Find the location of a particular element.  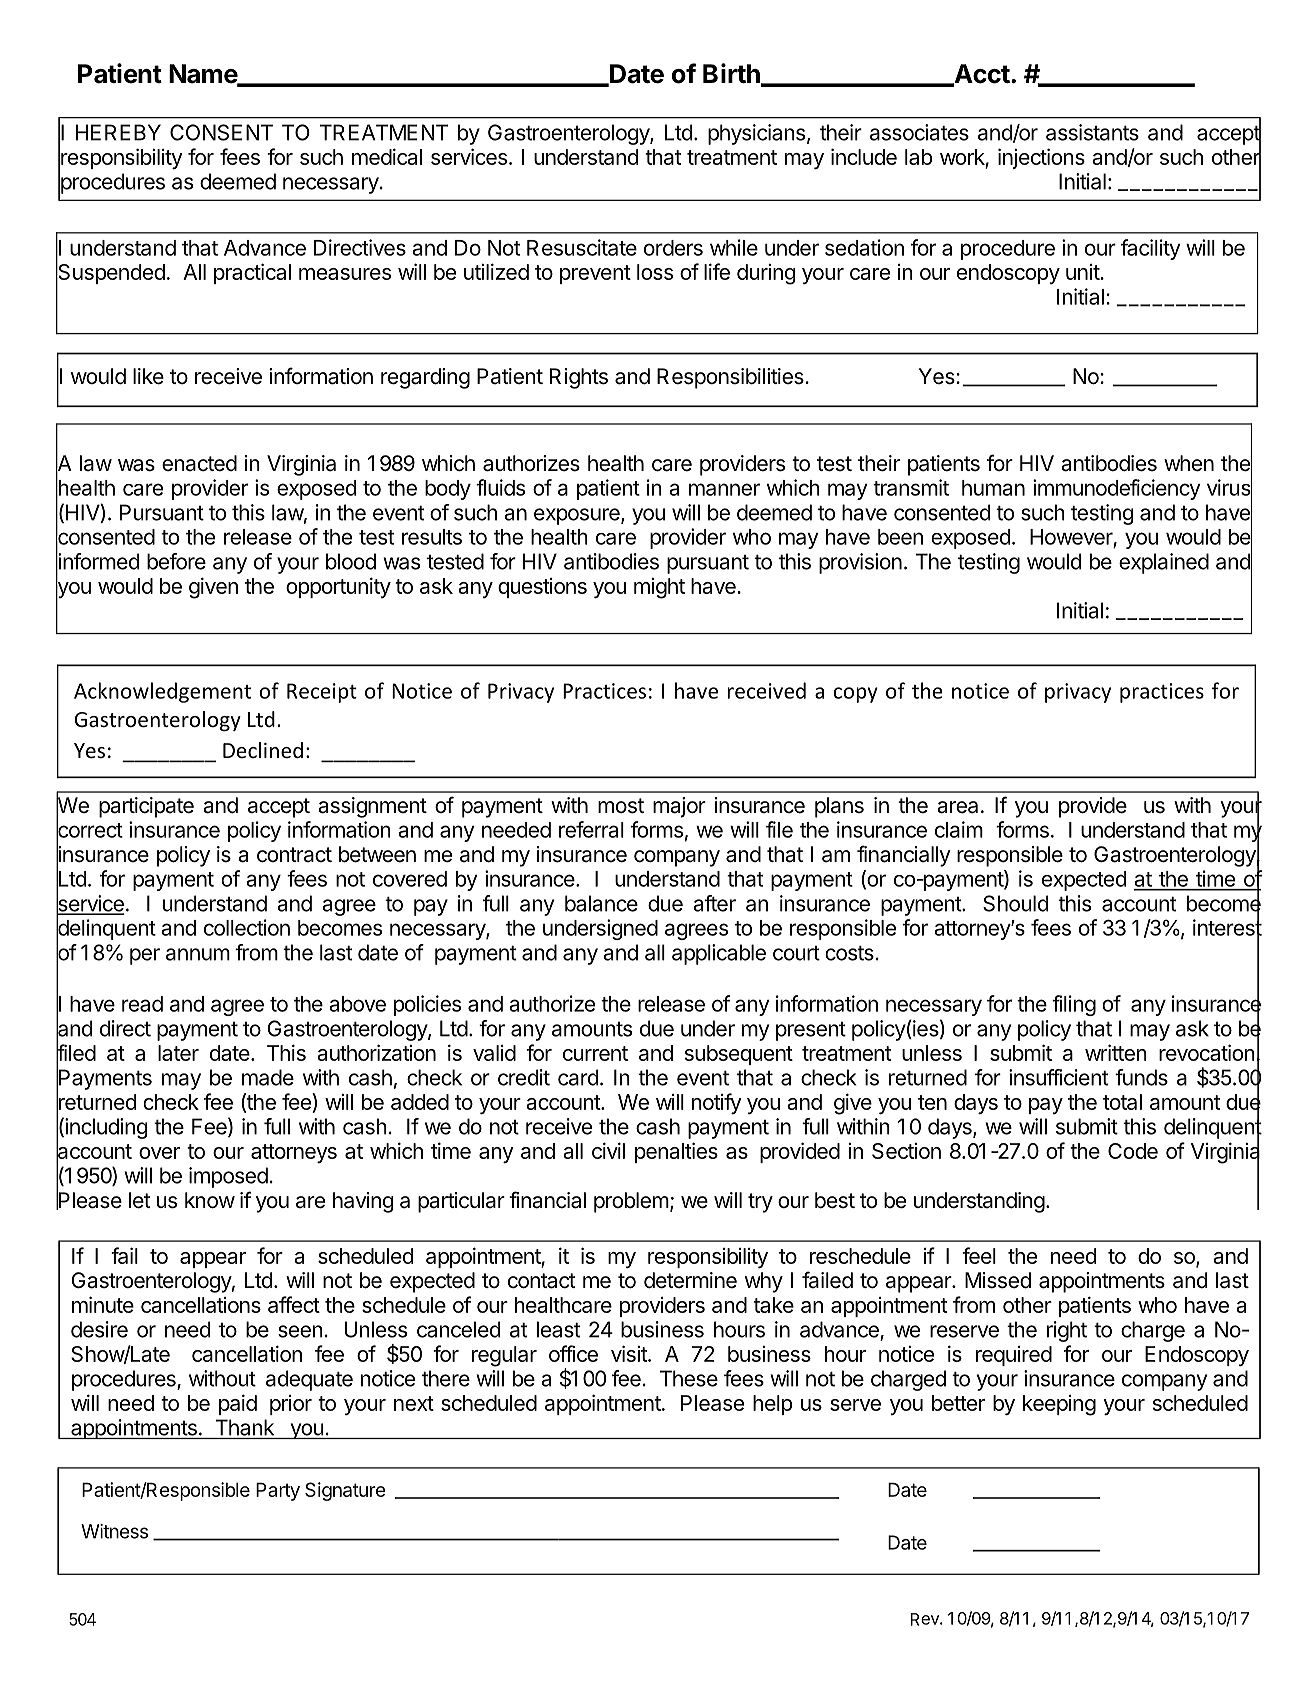

Party is located at coordinates (278, 1491).
